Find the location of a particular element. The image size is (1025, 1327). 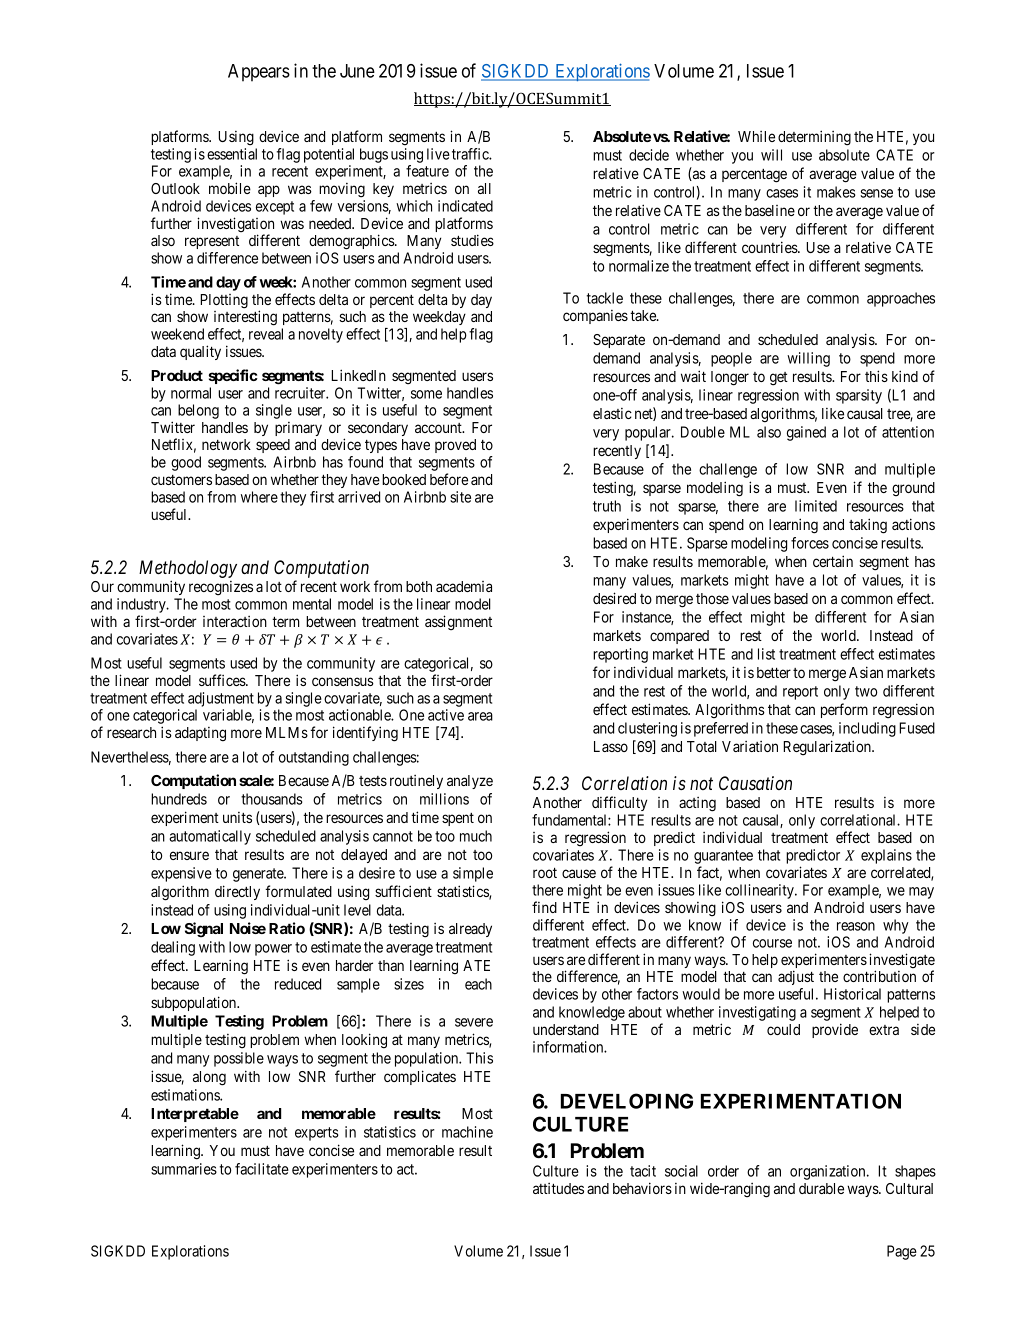

reason is located at coordinates (856, 926).
